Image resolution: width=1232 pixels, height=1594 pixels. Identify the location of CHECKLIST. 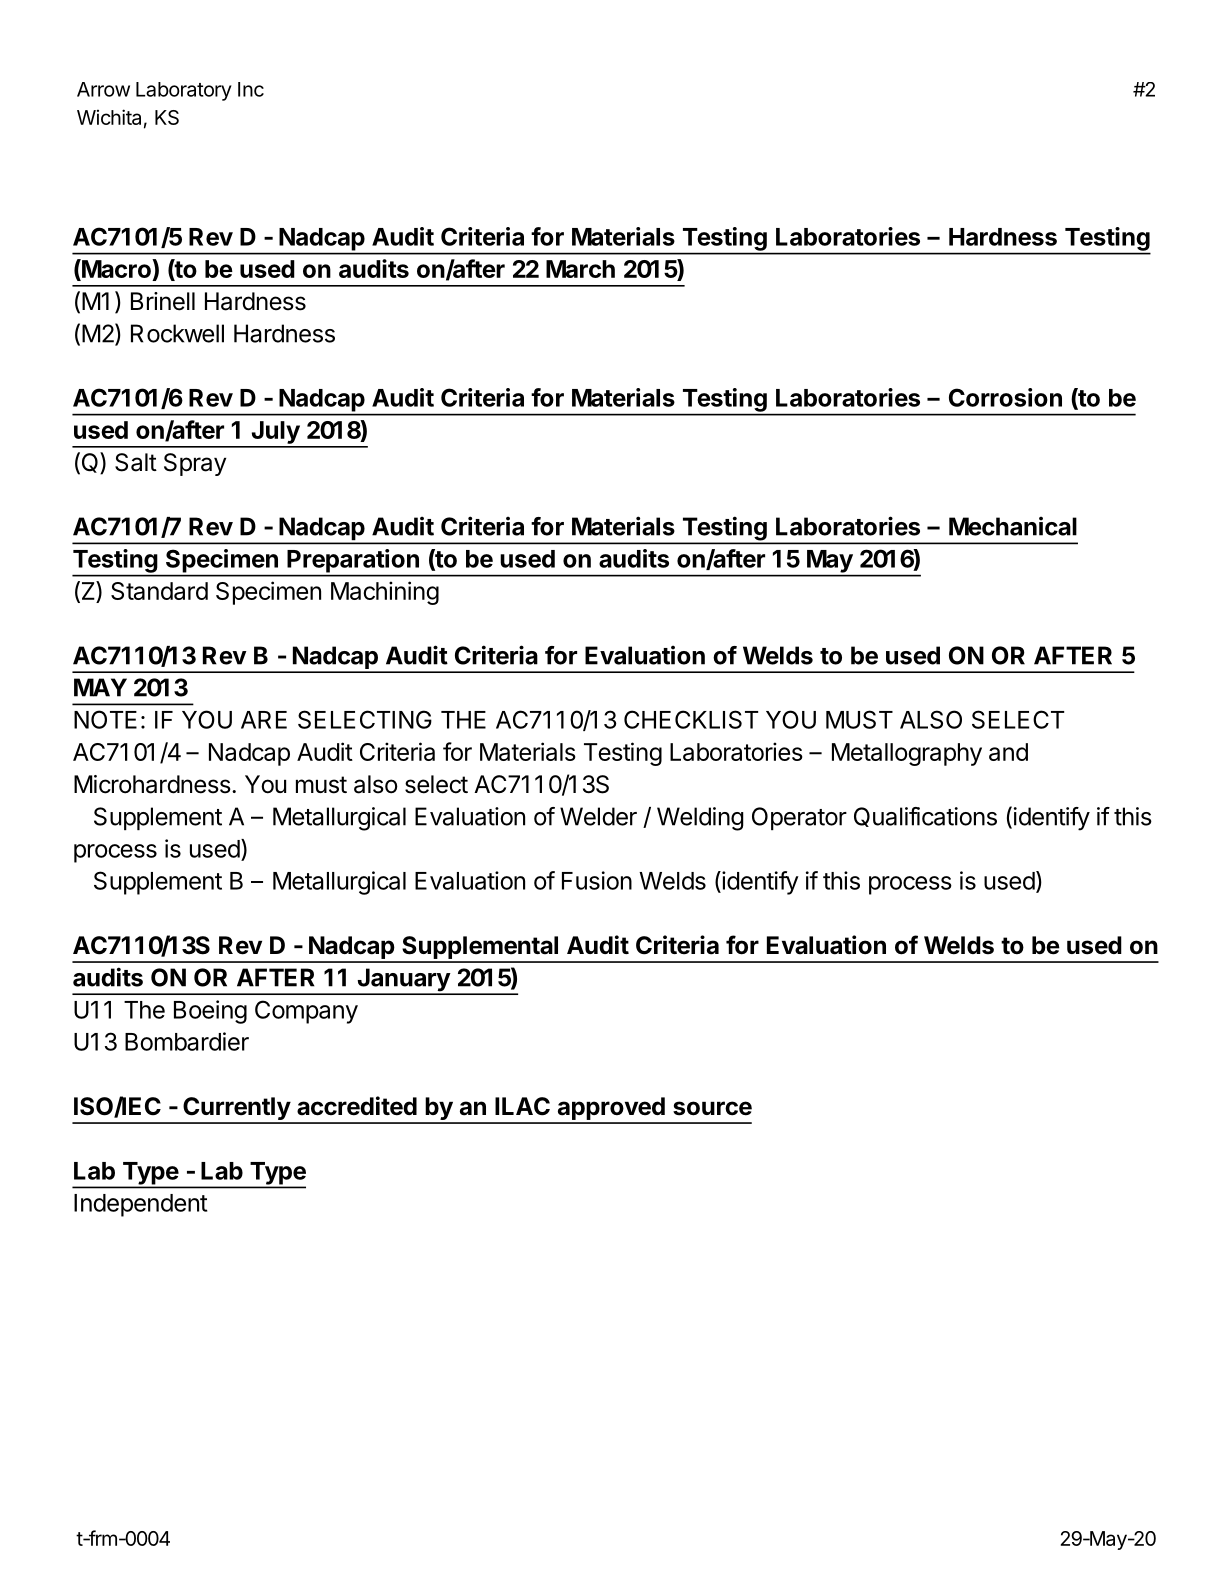
(691, 719).
